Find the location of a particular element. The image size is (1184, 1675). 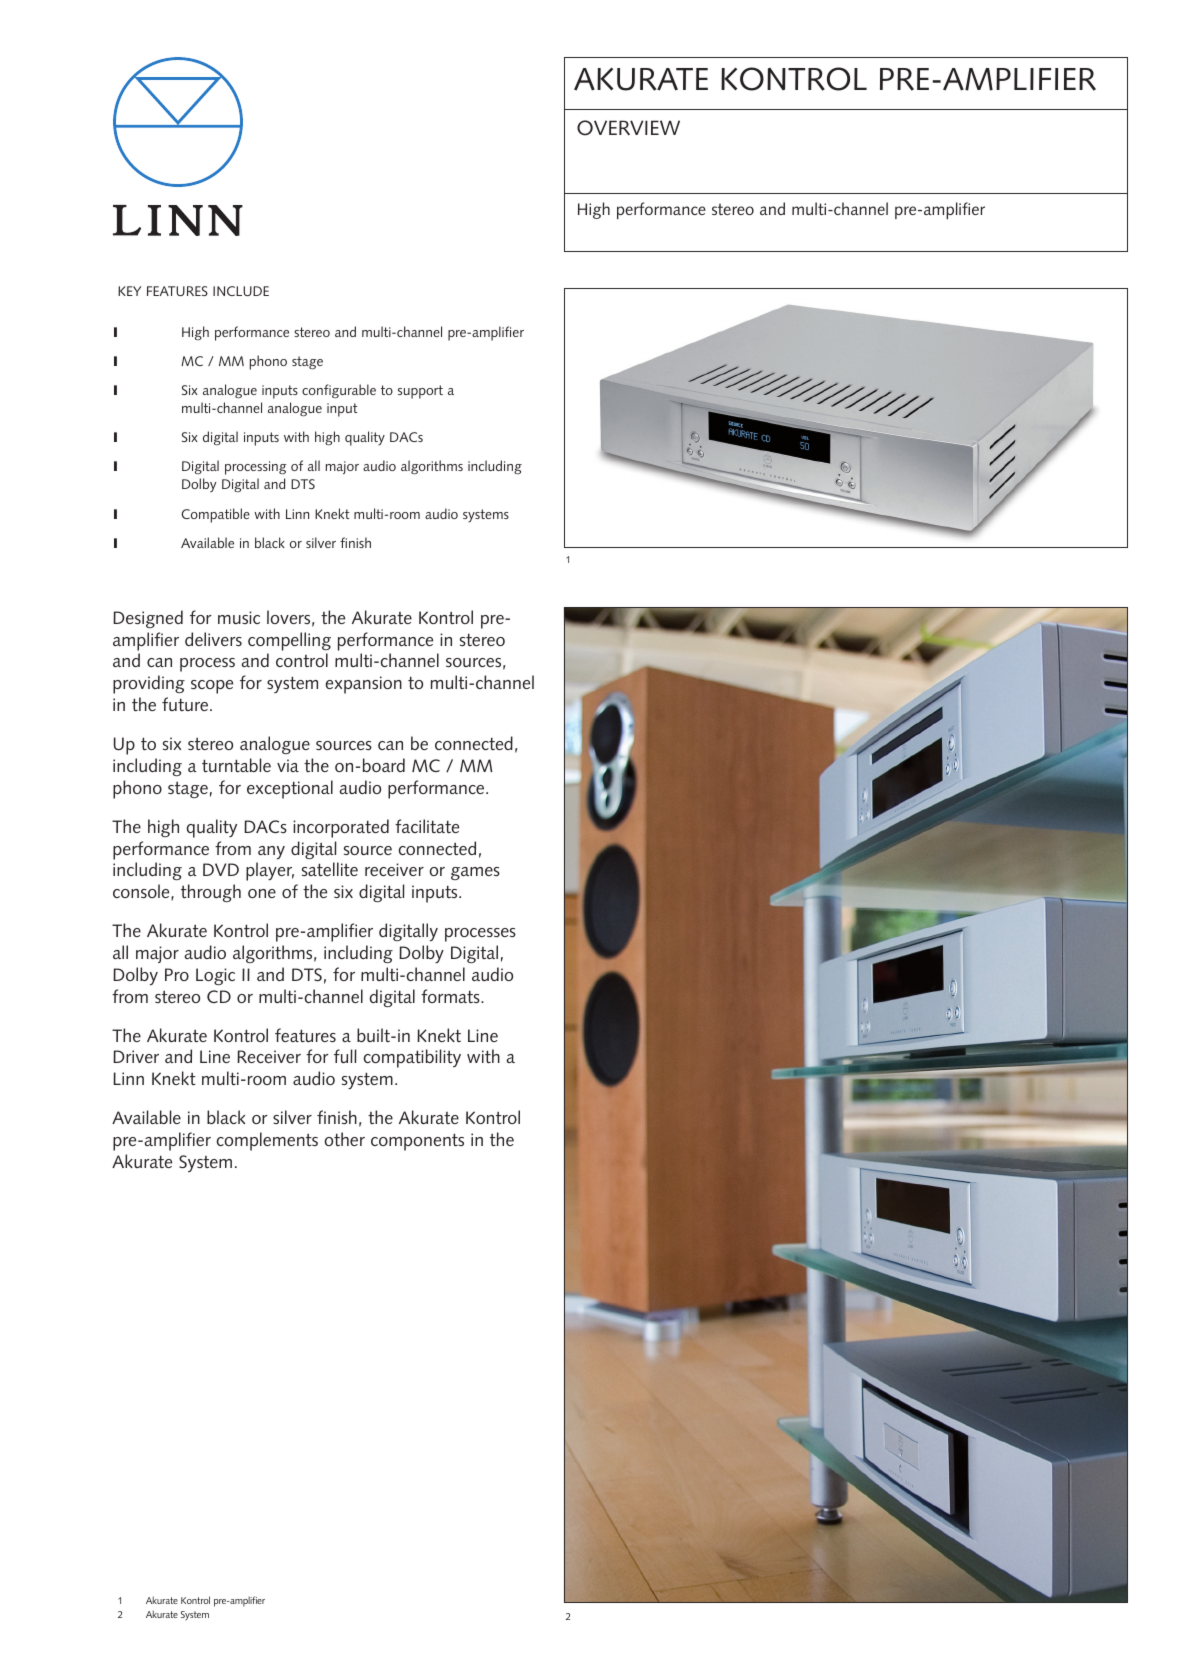

configurable is located at coordinates (339, 391).
